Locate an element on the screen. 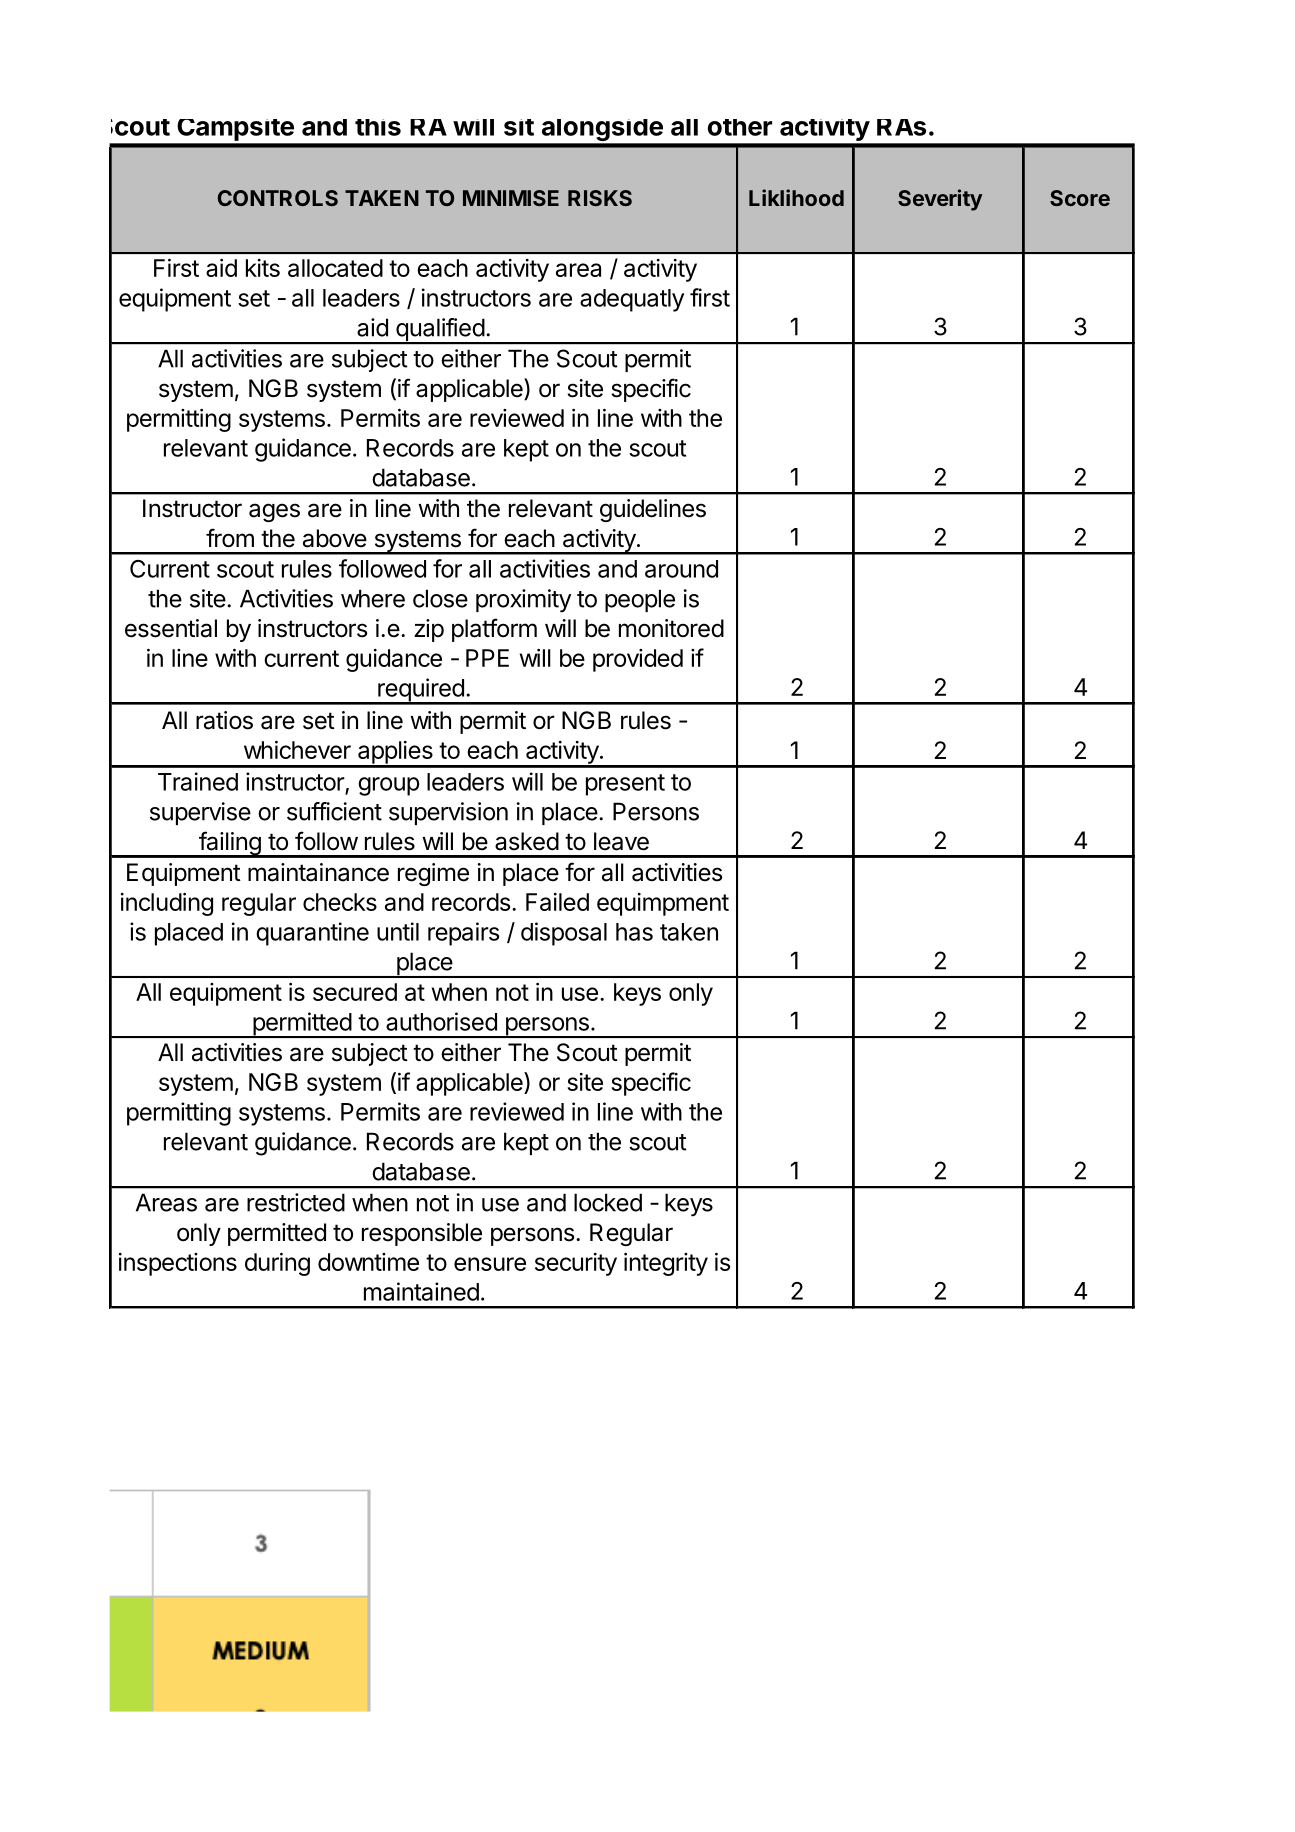 The image size is (1295, 1832). monitored is located at coordinates (671, 628).
